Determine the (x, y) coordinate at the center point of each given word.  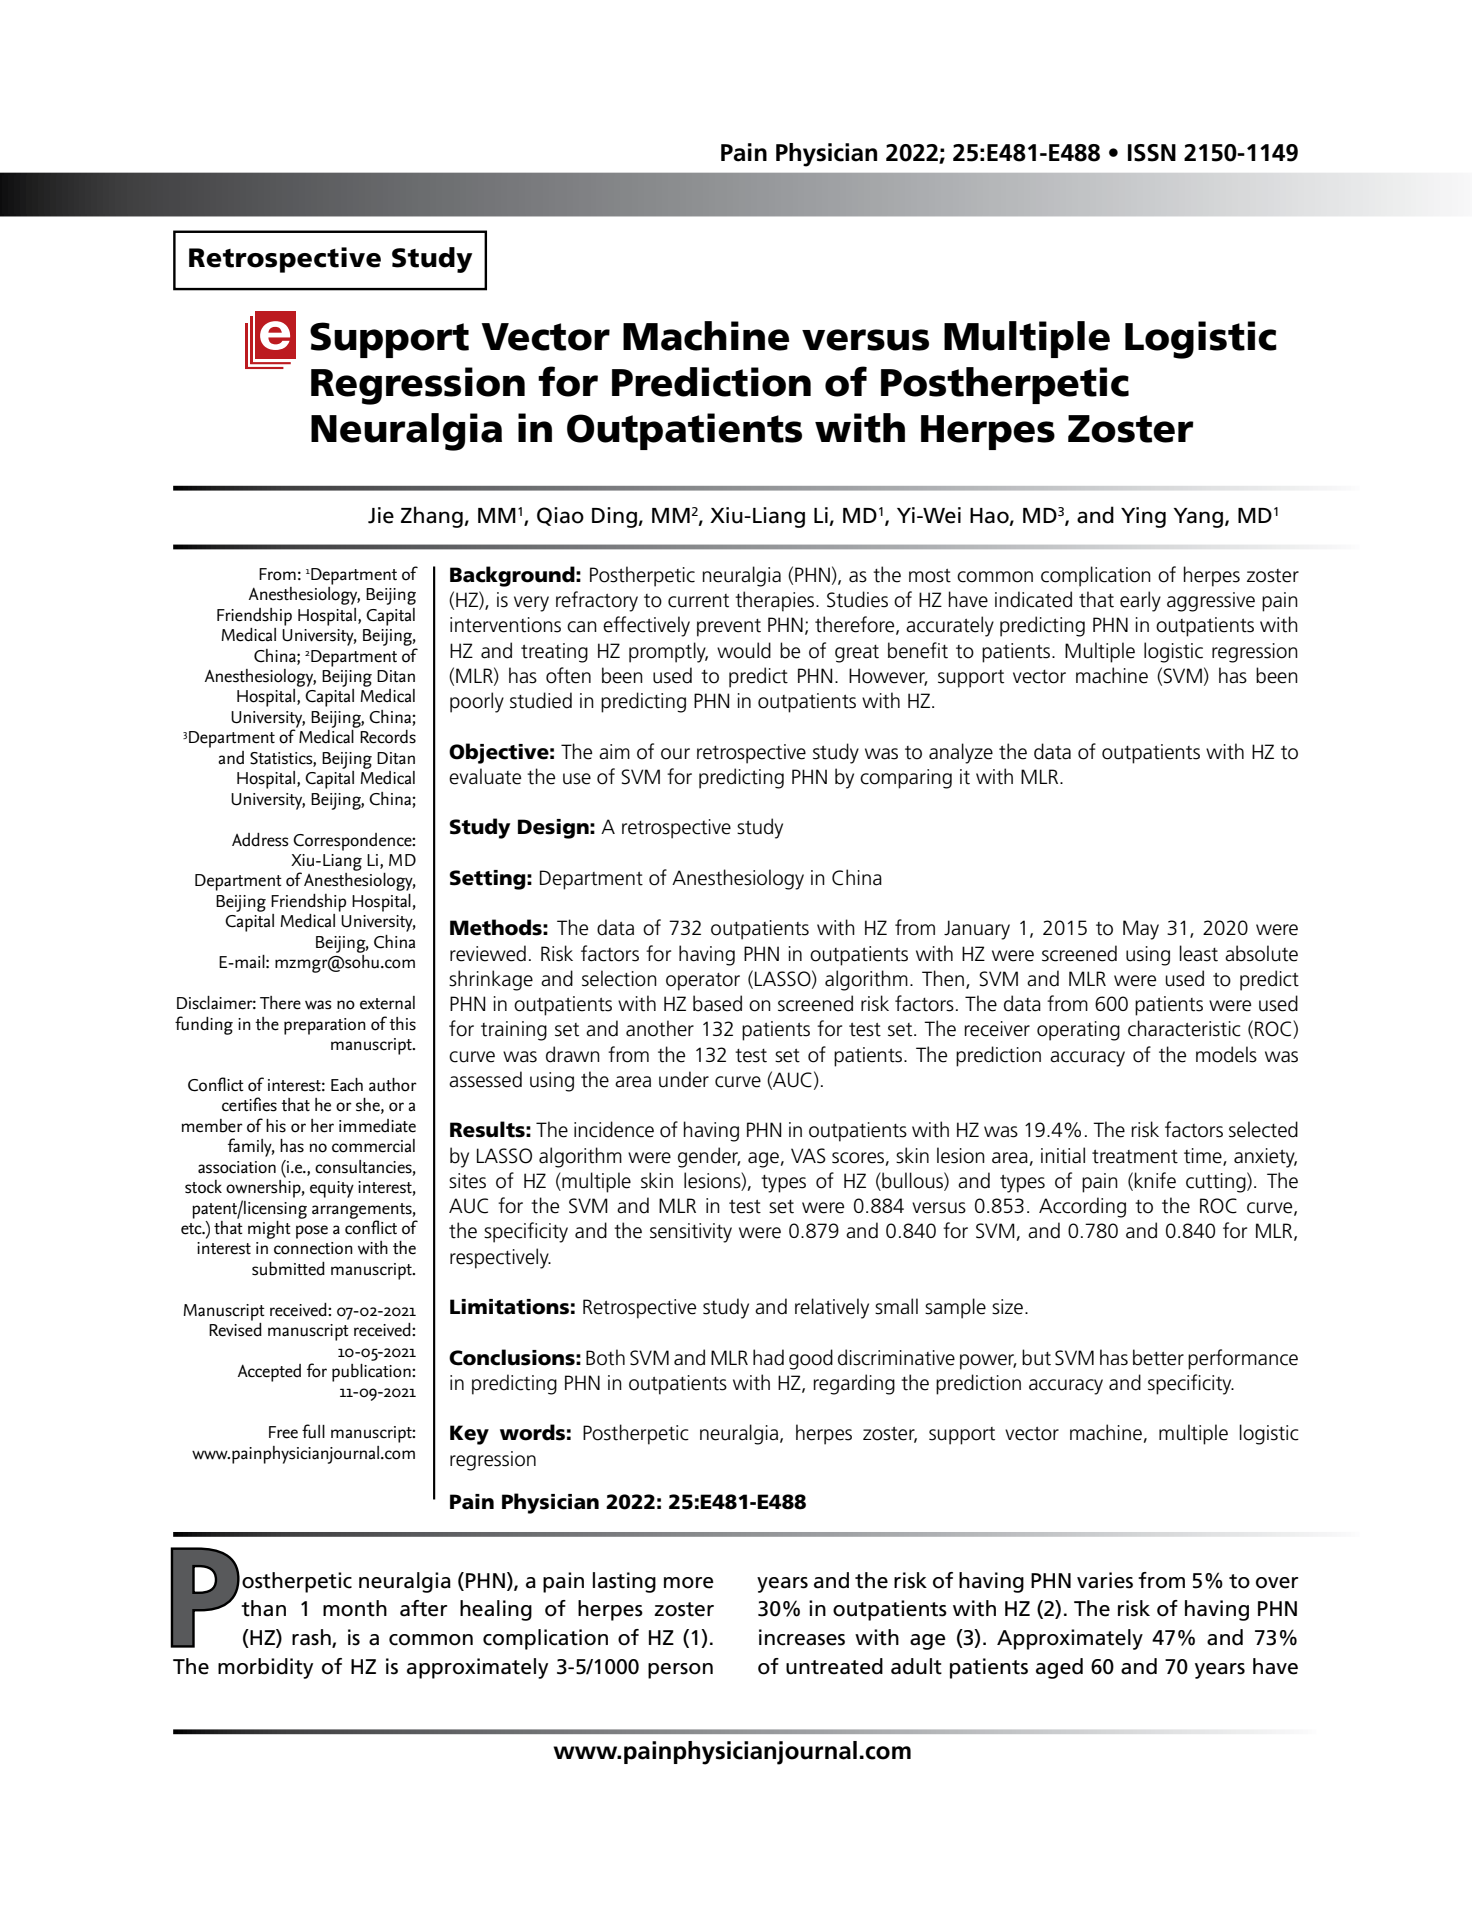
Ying (1143, 517)
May (1141, 930)
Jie (381, 515)
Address (260, 840)
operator (703, 982)
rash (312, 1638)
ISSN (1152, 153)
